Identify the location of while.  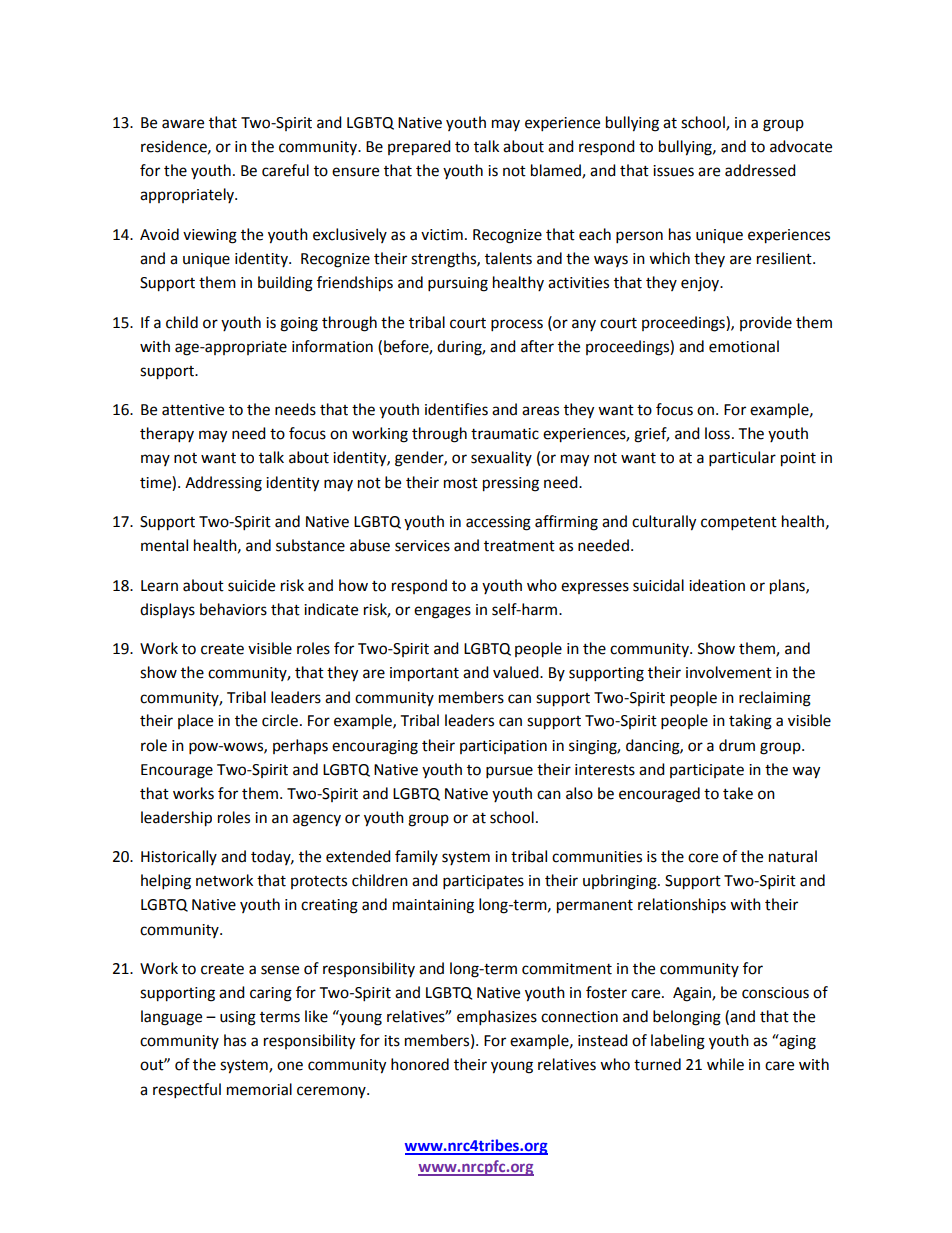
(725, 1064).
